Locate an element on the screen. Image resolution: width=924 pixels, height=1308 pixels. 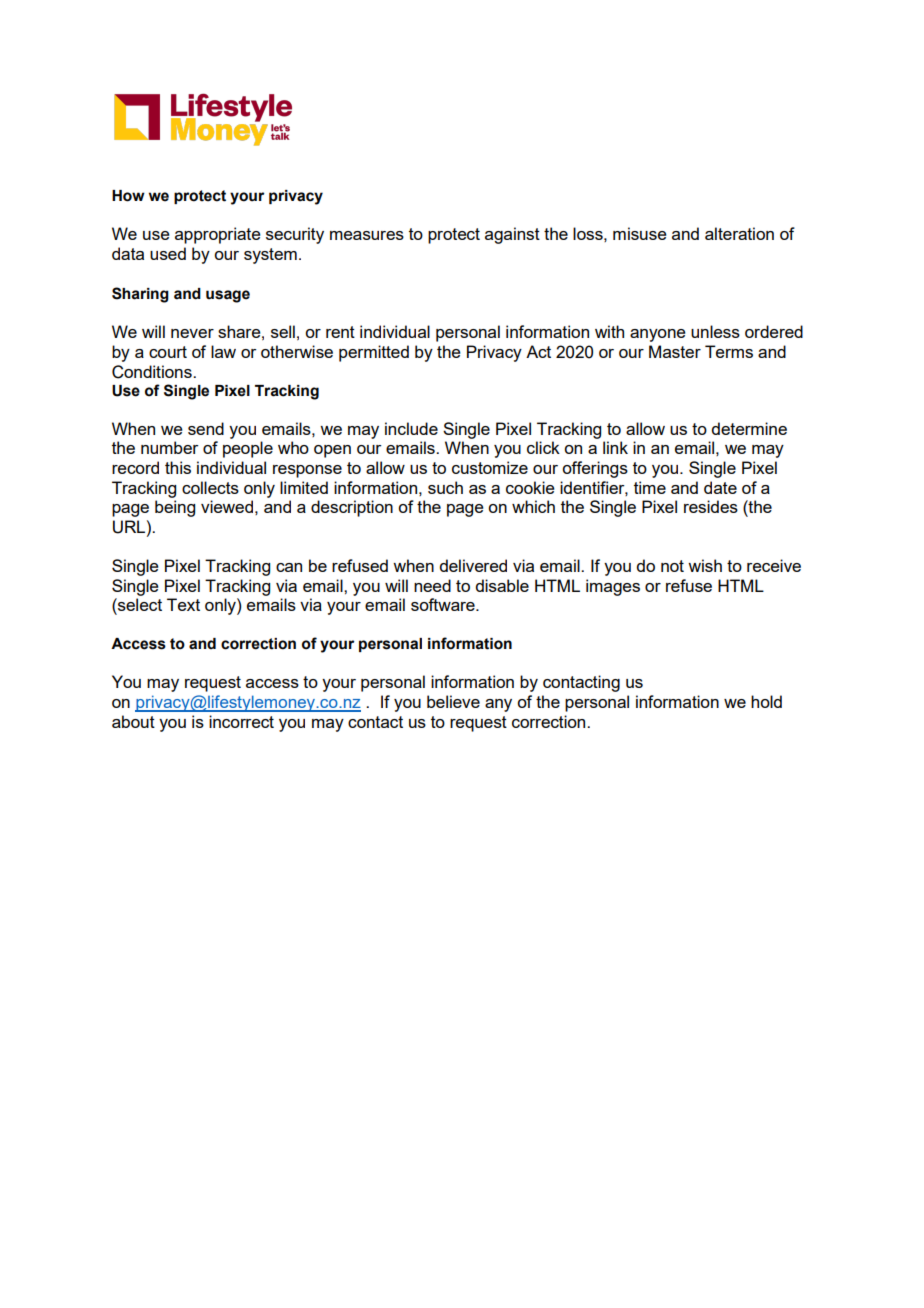
incorrect is located at coordinates (241, 721).
